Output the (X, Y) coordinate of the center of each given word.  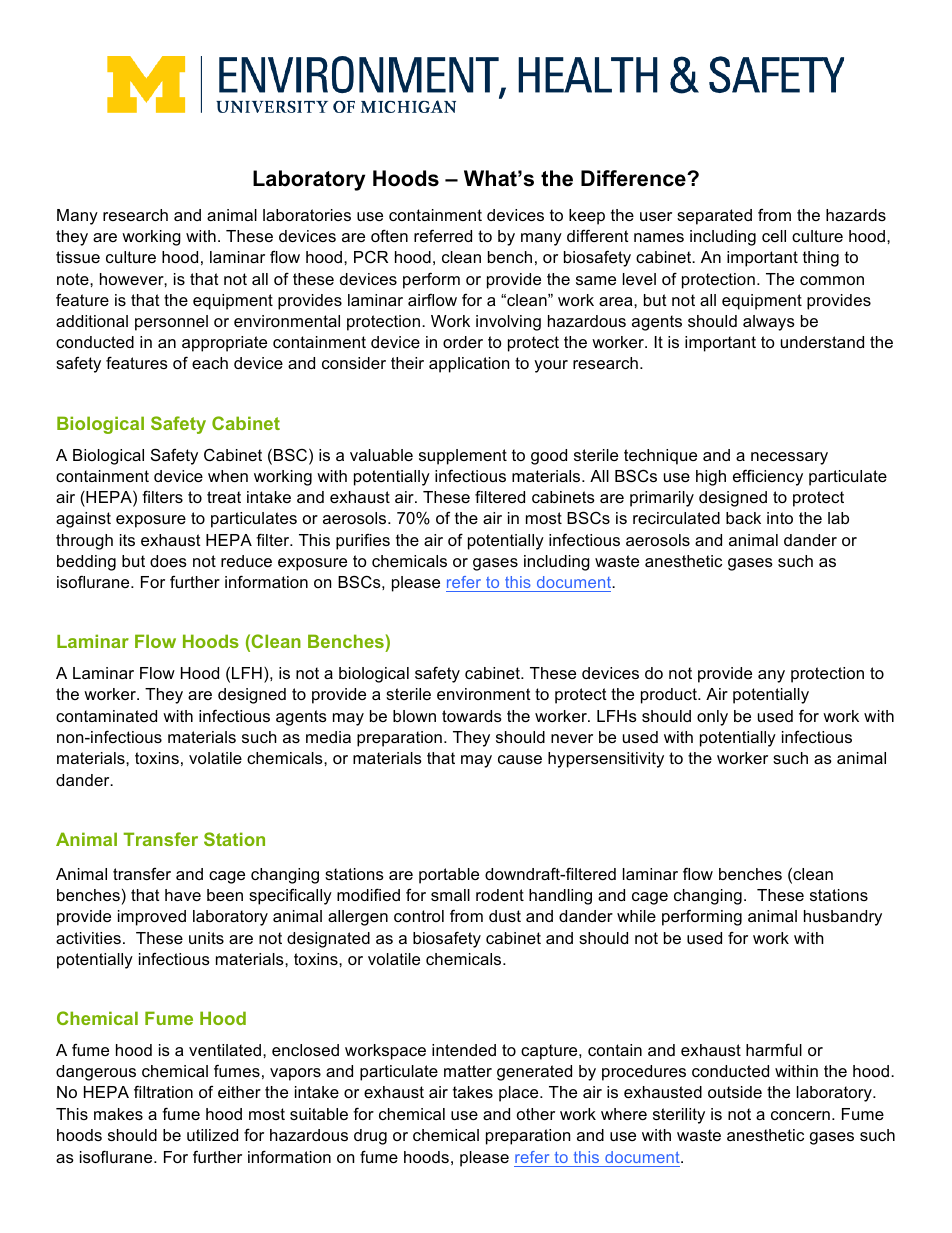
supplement (463, 457)
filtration (163, 1091)
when (228, 476)
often (389, 235)
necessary (789, 458)
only (712, 718)
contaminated (106, 716)
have (183, 895)
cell (774, 236)
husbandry (843, 918)
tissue (78, 257)
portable (449, 876)
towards (472, 716)
